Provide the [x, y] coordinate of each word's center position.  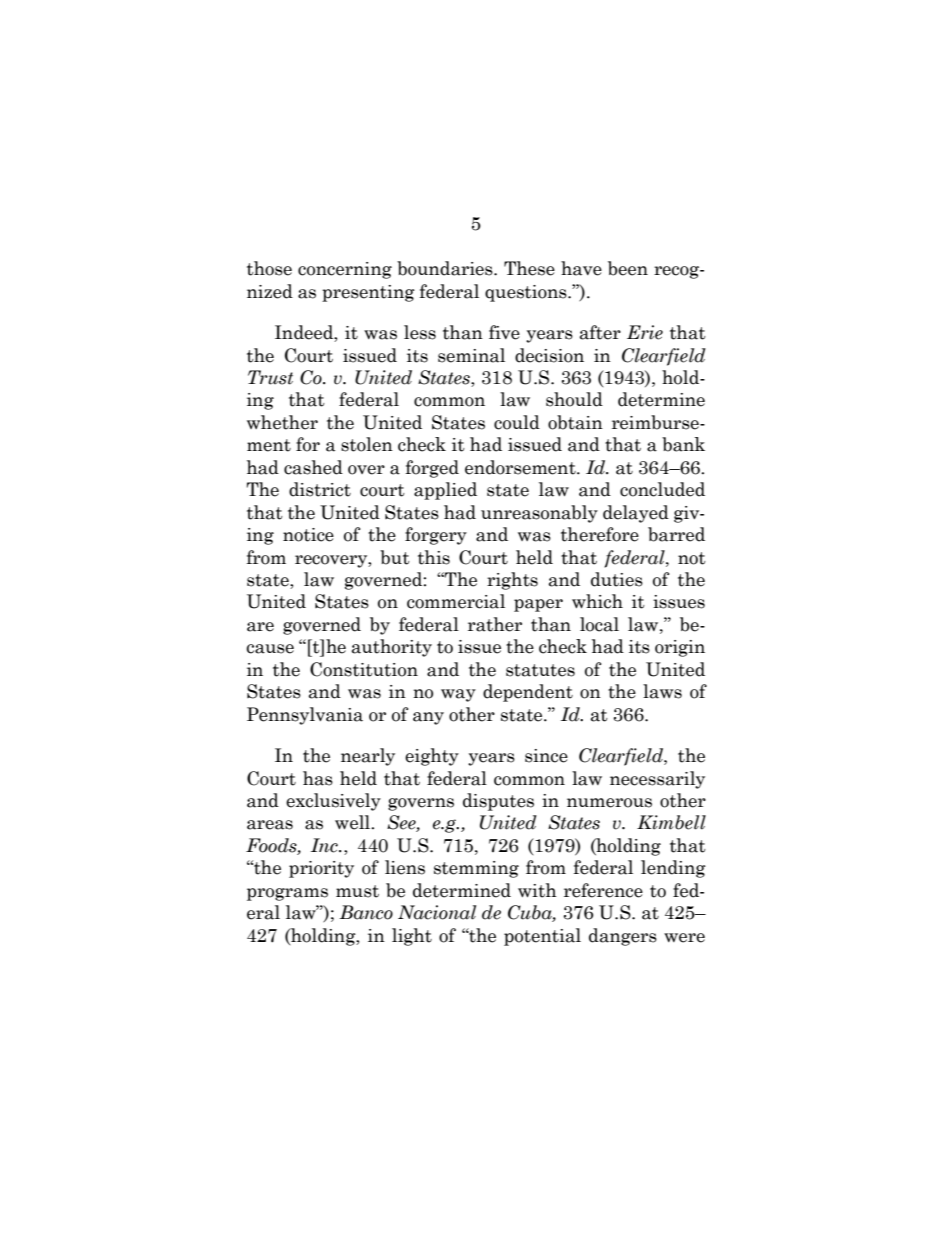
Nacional [437, 912]
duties [617, 579]
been [628, 268]
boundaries [446, 268]
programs [287, 894]
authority [392, 648]
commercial [456, 601]
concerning [345, 270]
